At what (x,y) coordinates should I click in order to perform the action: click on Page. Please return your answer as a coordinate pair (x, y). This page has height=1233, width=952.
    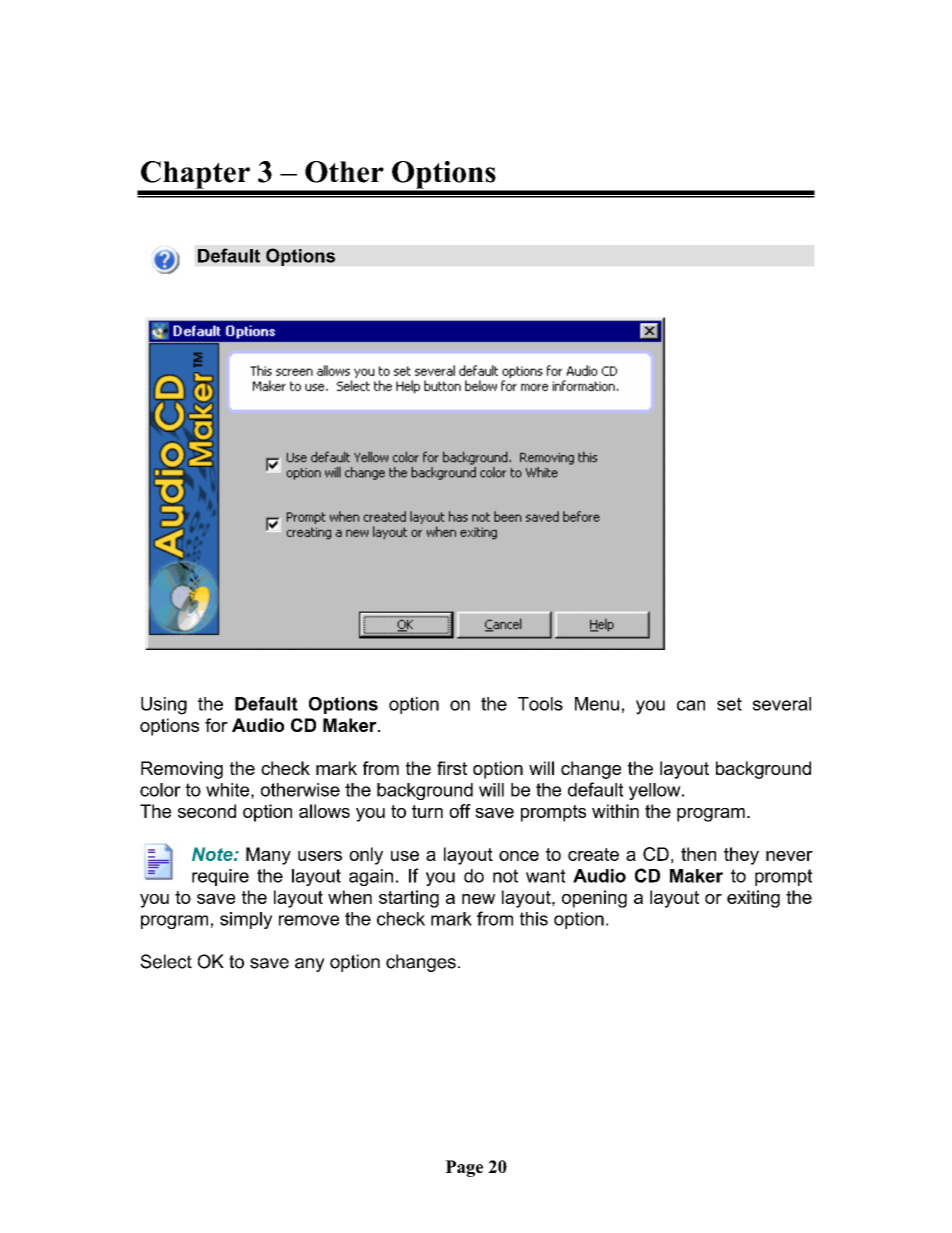
    Looking at the image, I should click on (464, 1168).
